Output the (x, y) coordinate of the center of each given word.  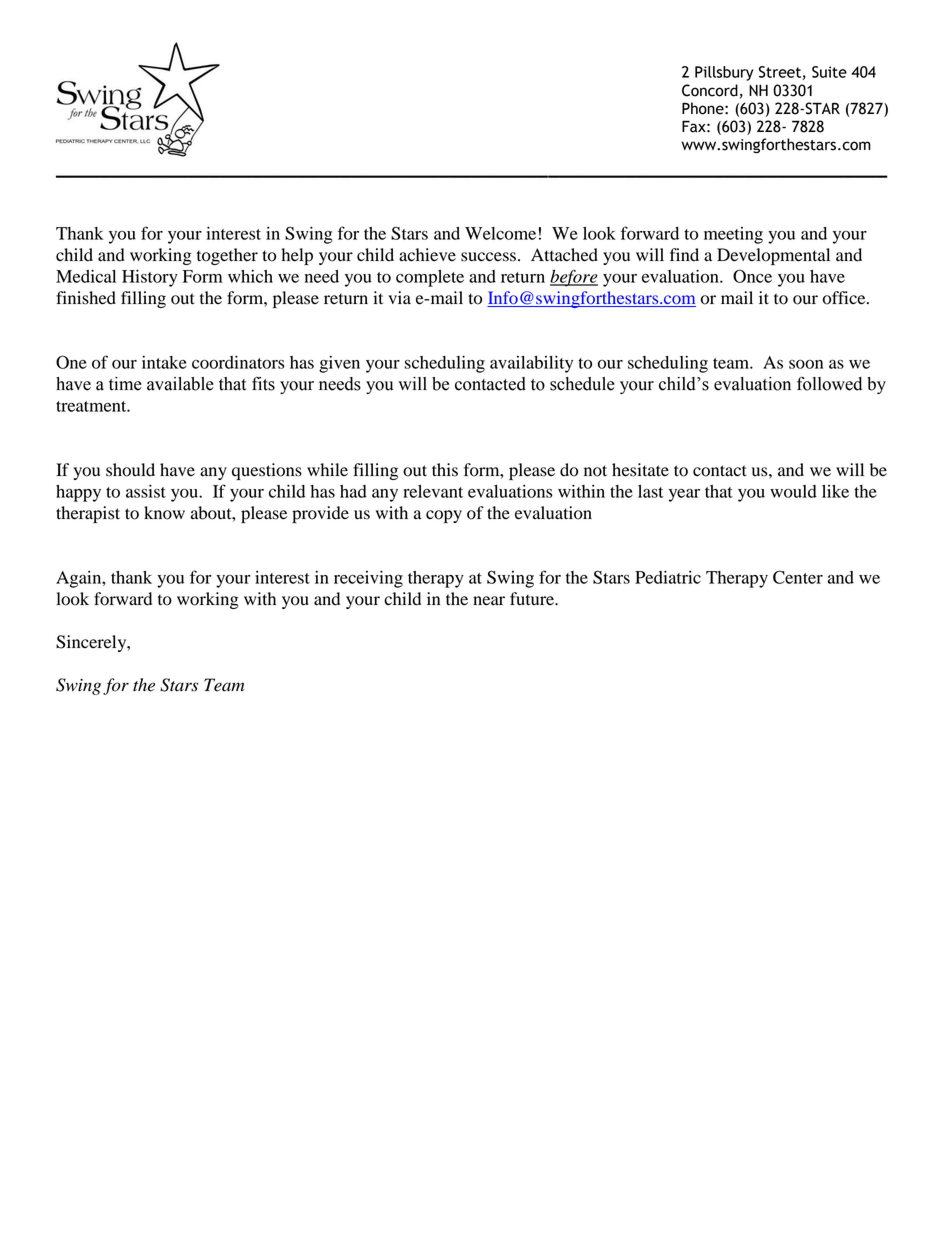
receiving (368, 579)
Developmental (773, 256)
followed (829, 383)
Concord (710, 90)
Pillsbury (724, 73)
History (150, 278)
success (488, 257)
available (180, 384)
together (227, 256)
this (445, 470)
